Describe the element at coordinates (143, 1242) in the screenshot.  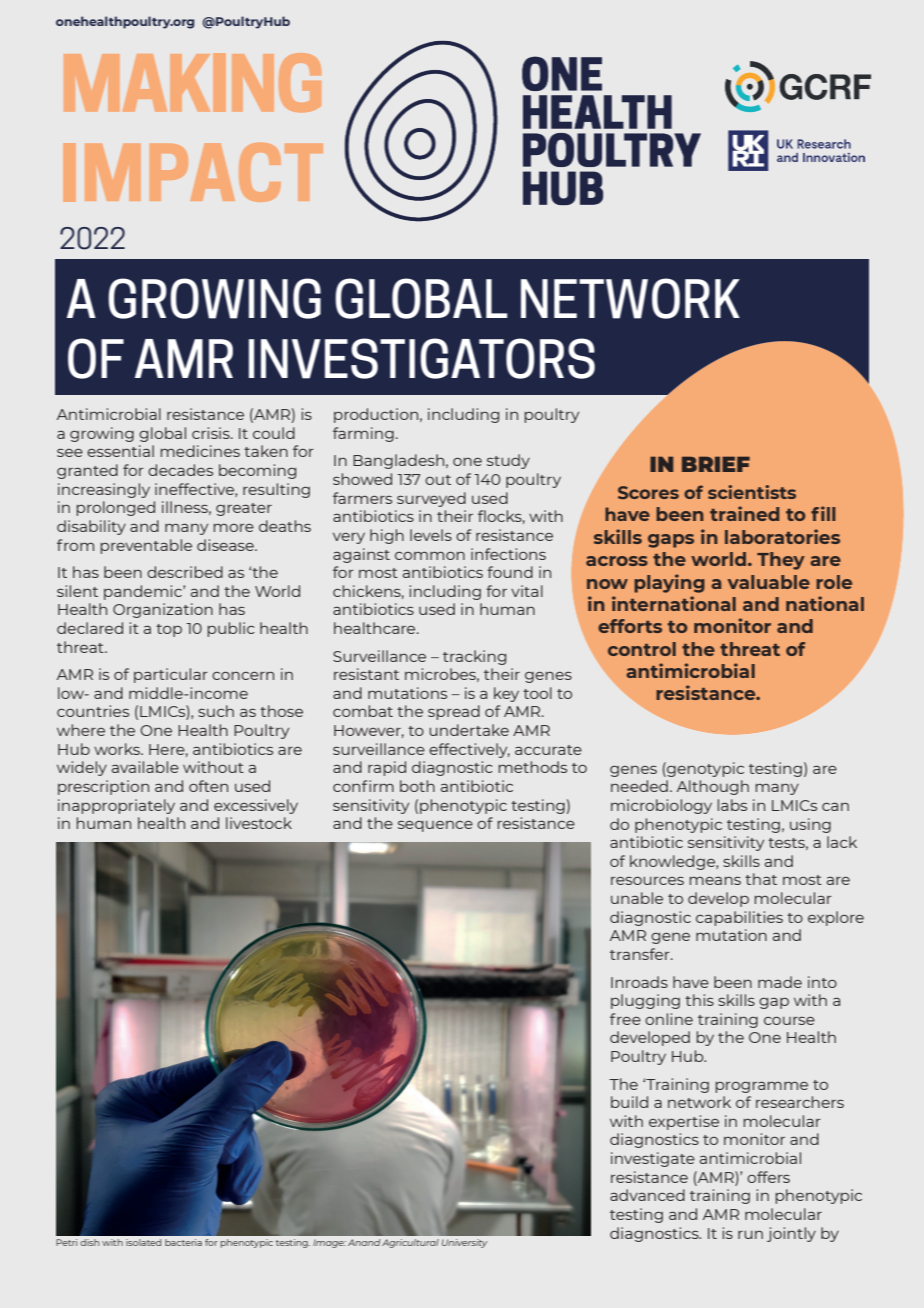
I see `isolated` at that location.
